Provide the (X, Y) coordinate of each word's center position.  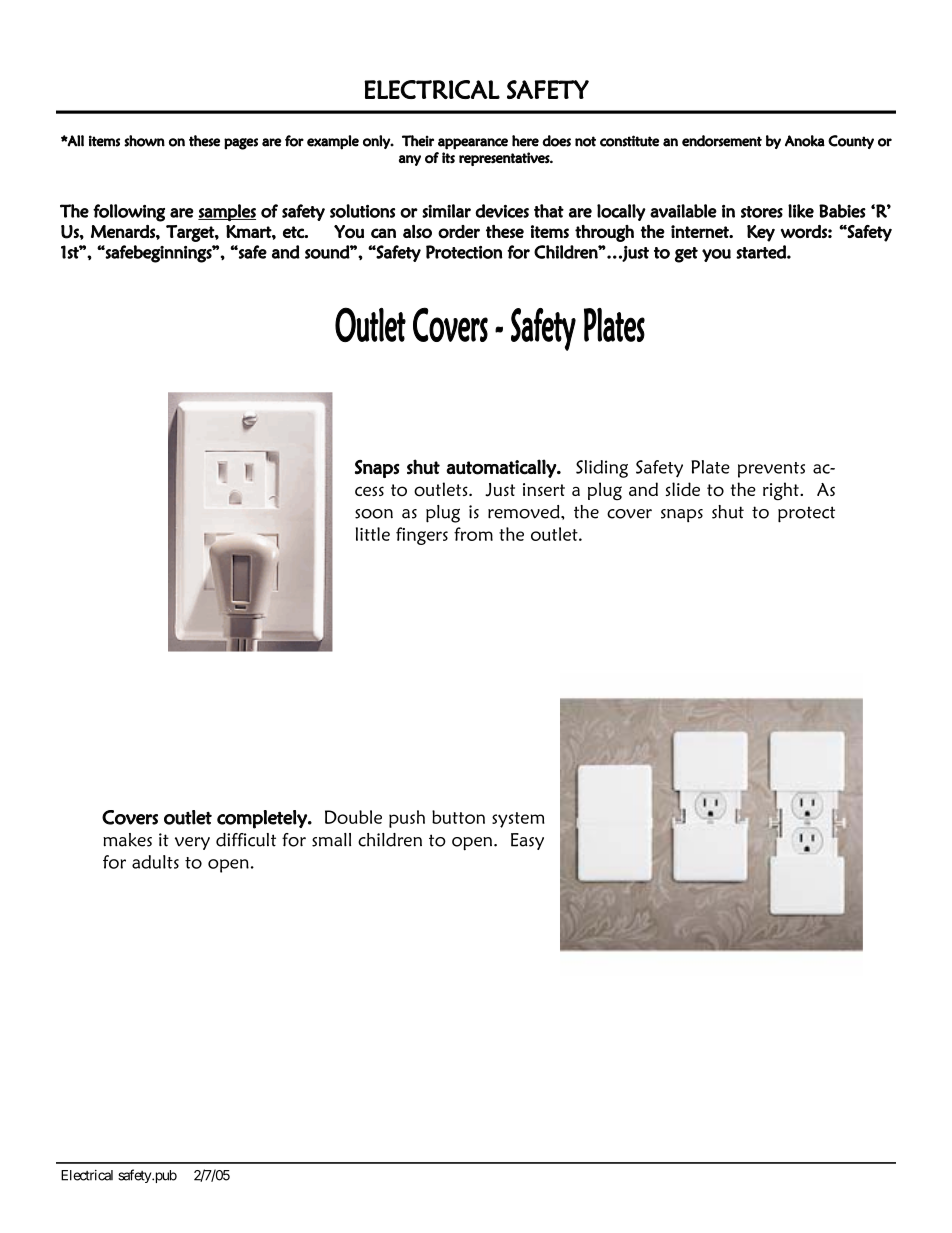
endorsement (722, 141)
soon (374, 514)
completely (263, 819)
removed (525, 512)
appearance (473, 144)
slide (683, 489)
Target (191, 233)
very (192, 843)
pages (241, 144)
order (459, 232)
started (762, 252)
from (473, 534)
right (782, 491)
